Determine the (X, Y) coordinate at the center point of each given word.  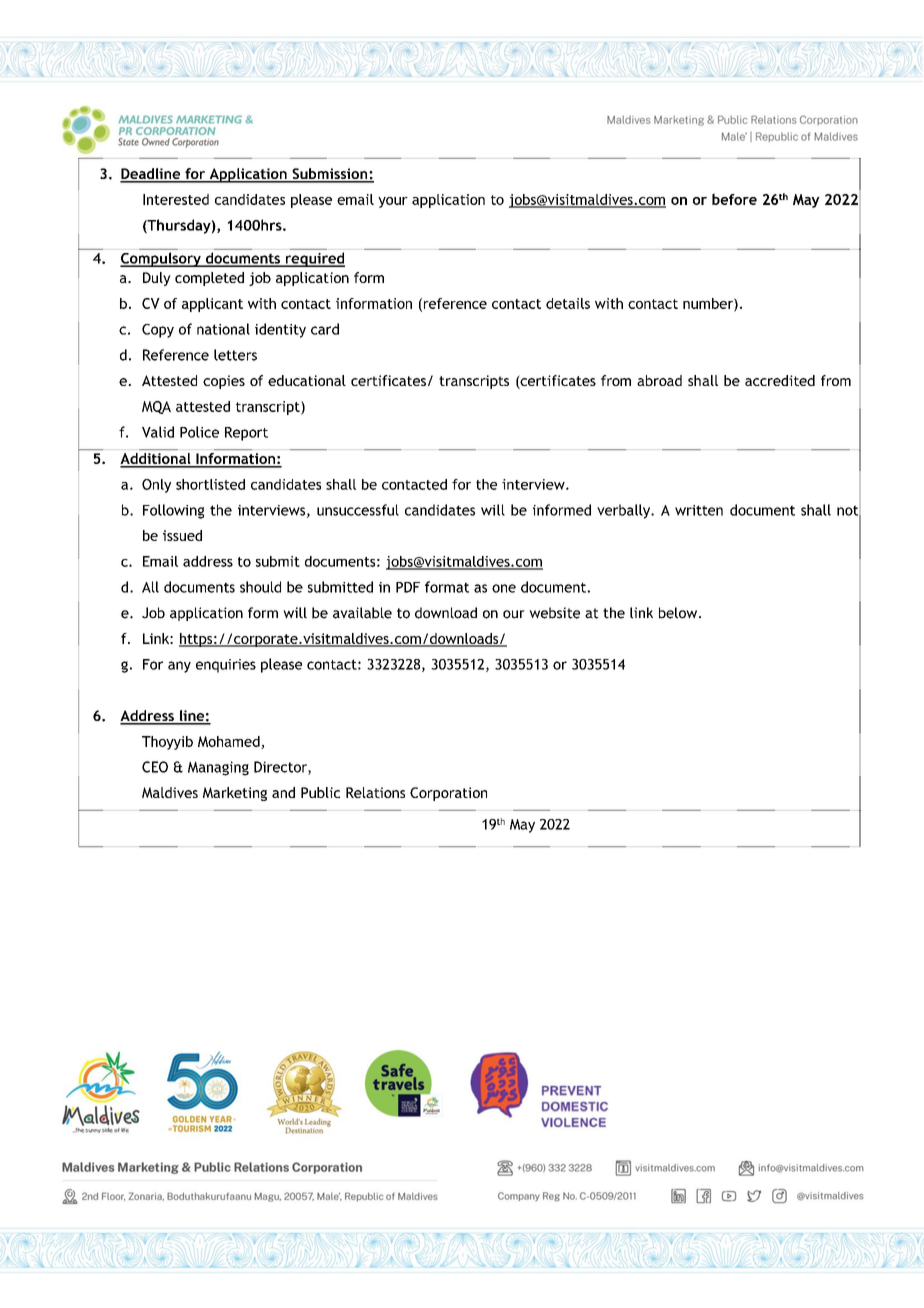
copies (224, 382)
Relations (375, 792)
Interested (176, 199)
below (679, 613)
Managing (218, 768)
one (504, 588)
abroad (659, 380)
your (393, 202)
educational (307, 380)
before (734, 199)
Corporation (448, 794)
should (260, 587)
